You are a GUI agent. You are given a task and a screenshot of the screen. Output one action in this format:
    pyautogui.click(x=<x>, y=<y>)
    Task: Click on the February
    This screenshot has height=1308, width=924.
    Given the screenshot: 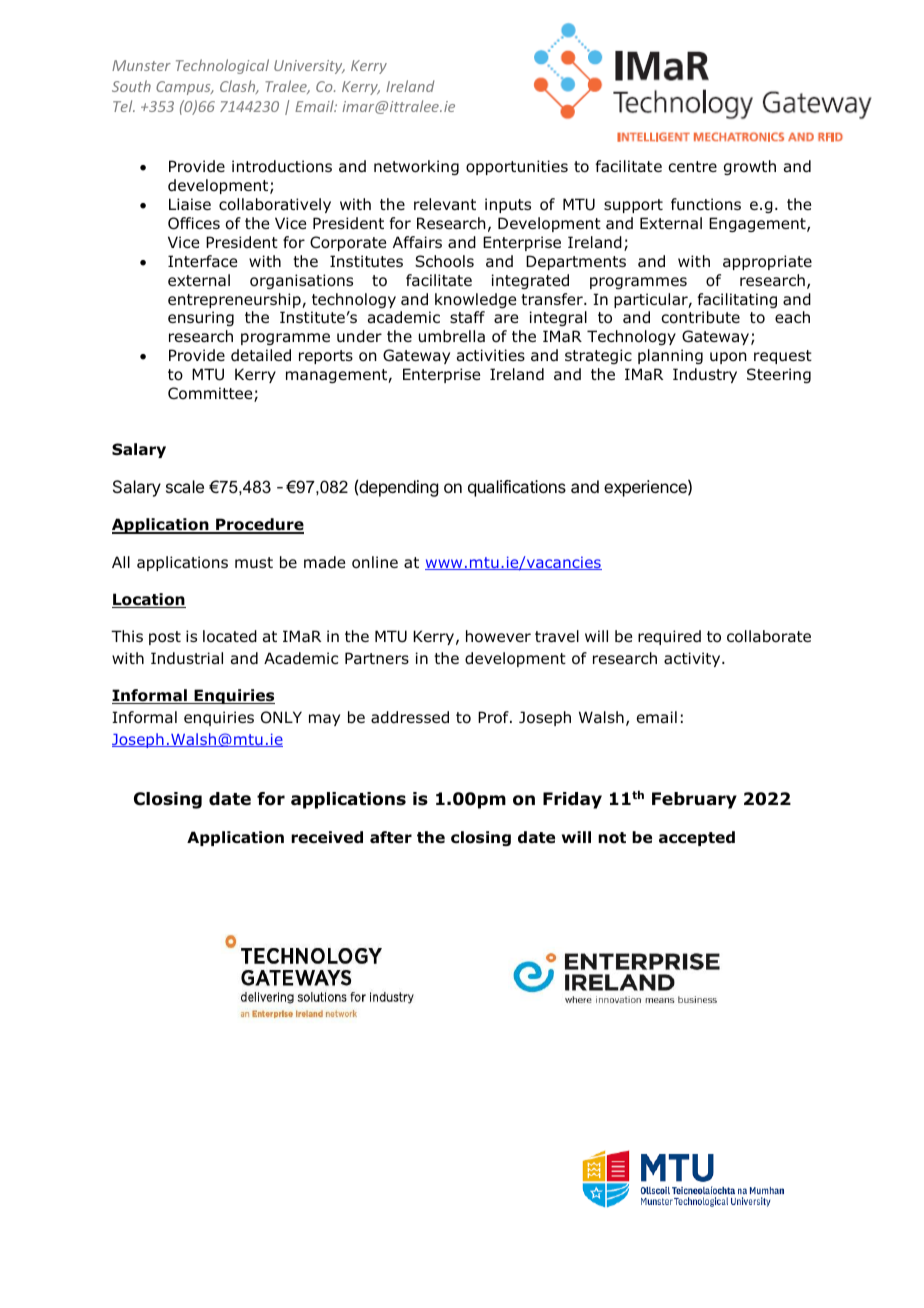 What is the action you would take?
    pyautogui.click(x=694, y=800)
